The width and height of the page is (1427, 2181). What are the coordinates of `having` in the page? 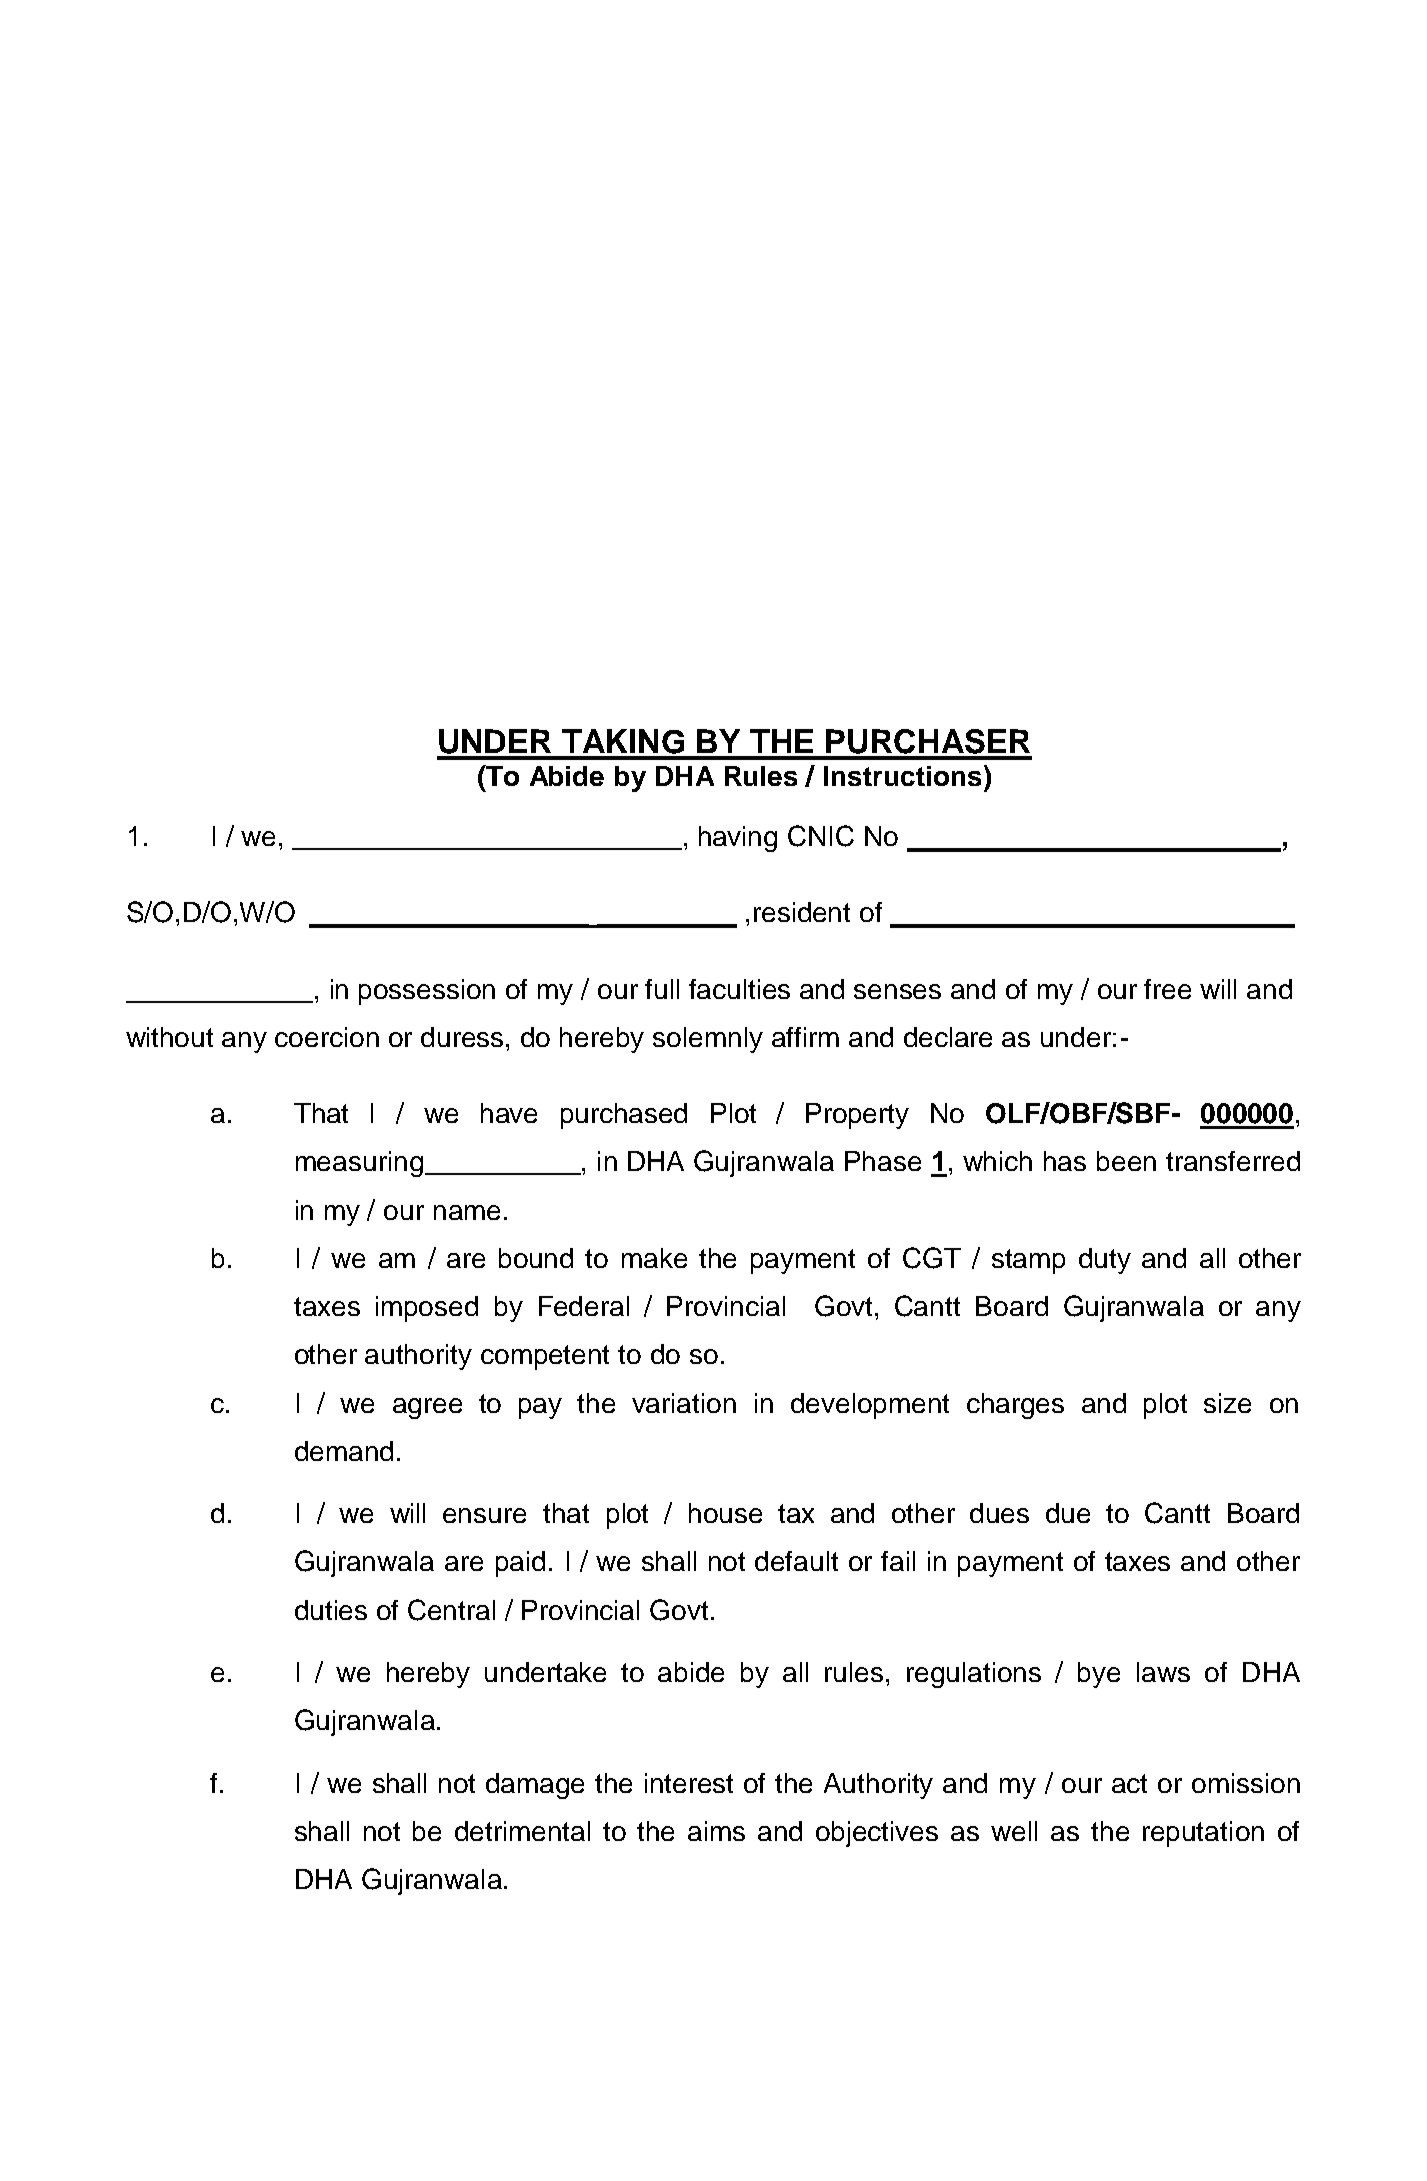 It's located at (738, 839).
